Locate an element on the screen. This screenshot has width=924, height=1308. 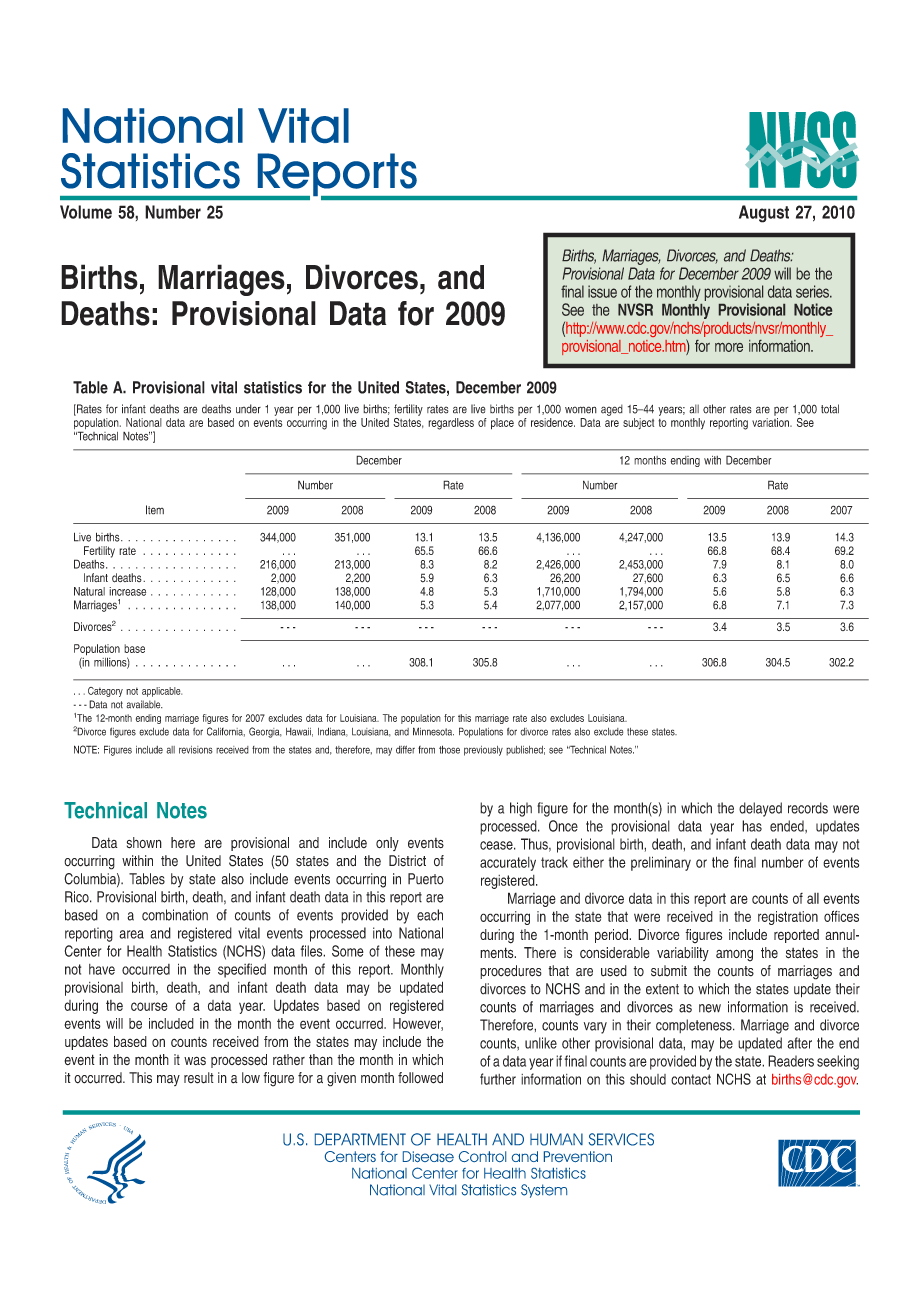
issue is located at coordinates (602, 291).
